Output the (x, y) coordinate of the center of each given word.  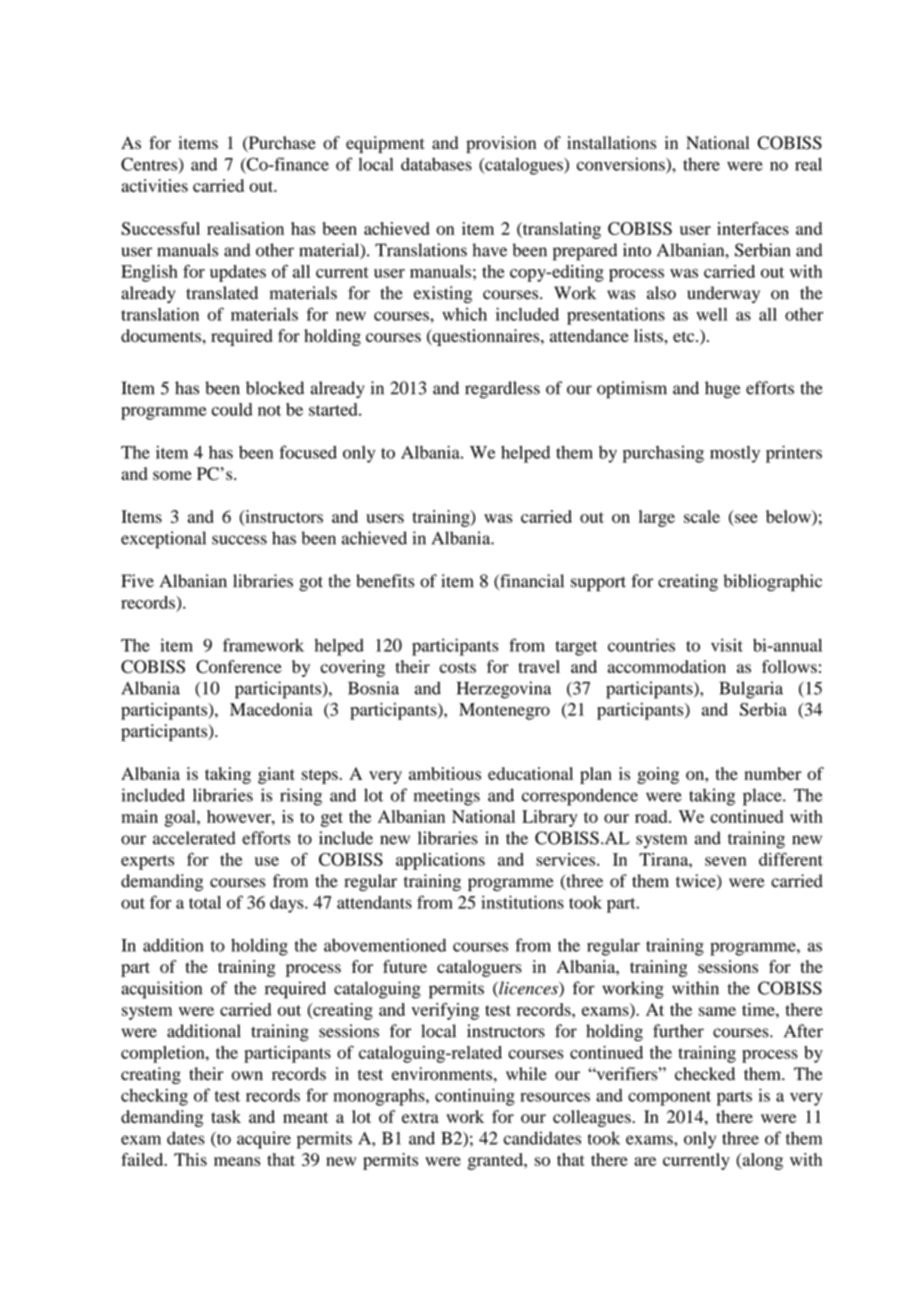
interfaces (753, 228)
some (172, 475)
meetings (447, 797)
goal (181, 818)
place (763, 797)
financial (531, 582)
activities (154, 185)
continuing (475, 1097)
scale (702, 516)
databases (436, 164)
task (226, 1116)
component (669, 1098)
